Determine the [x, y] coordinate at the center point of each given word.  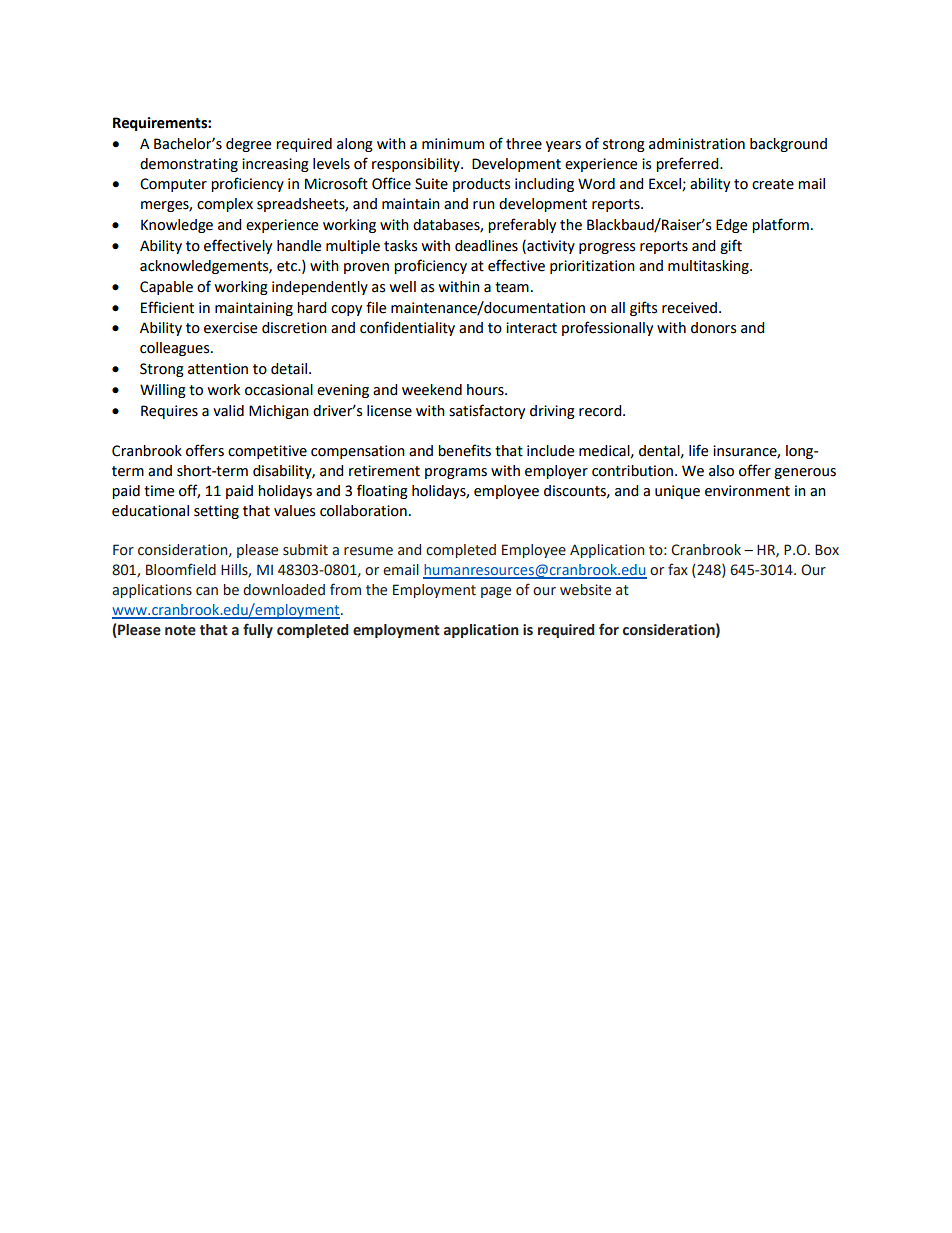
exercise [230, 328]
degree [248, 145]
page [496, 592]
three [524, 144]
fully [258, 630]
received [691, 308]
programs [456, 473]
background [788, 145]
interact [531, 328]
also [721, 471]
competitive [267, 452]
